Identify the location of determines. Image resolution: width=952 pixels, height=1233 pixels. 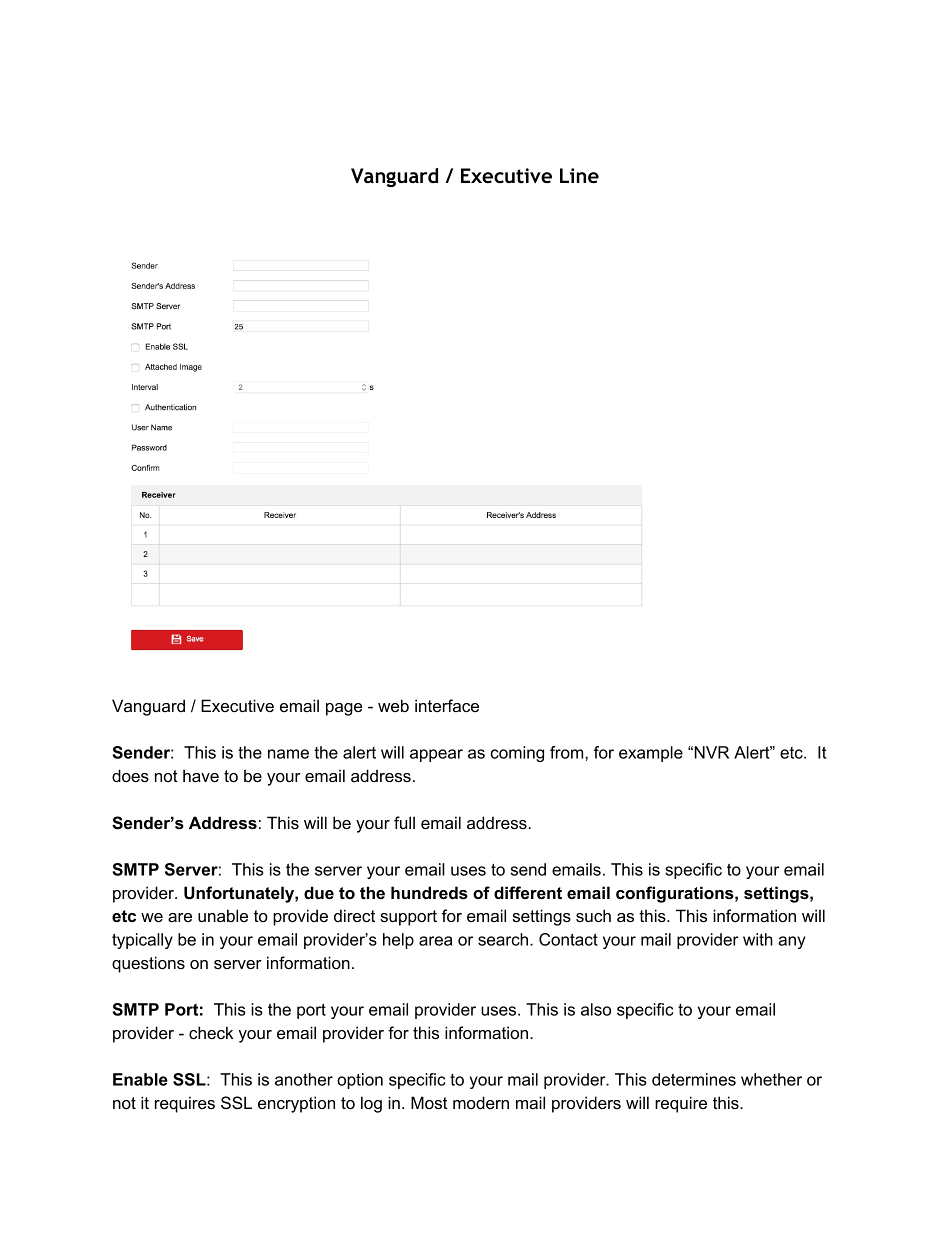
(694, 1079).
